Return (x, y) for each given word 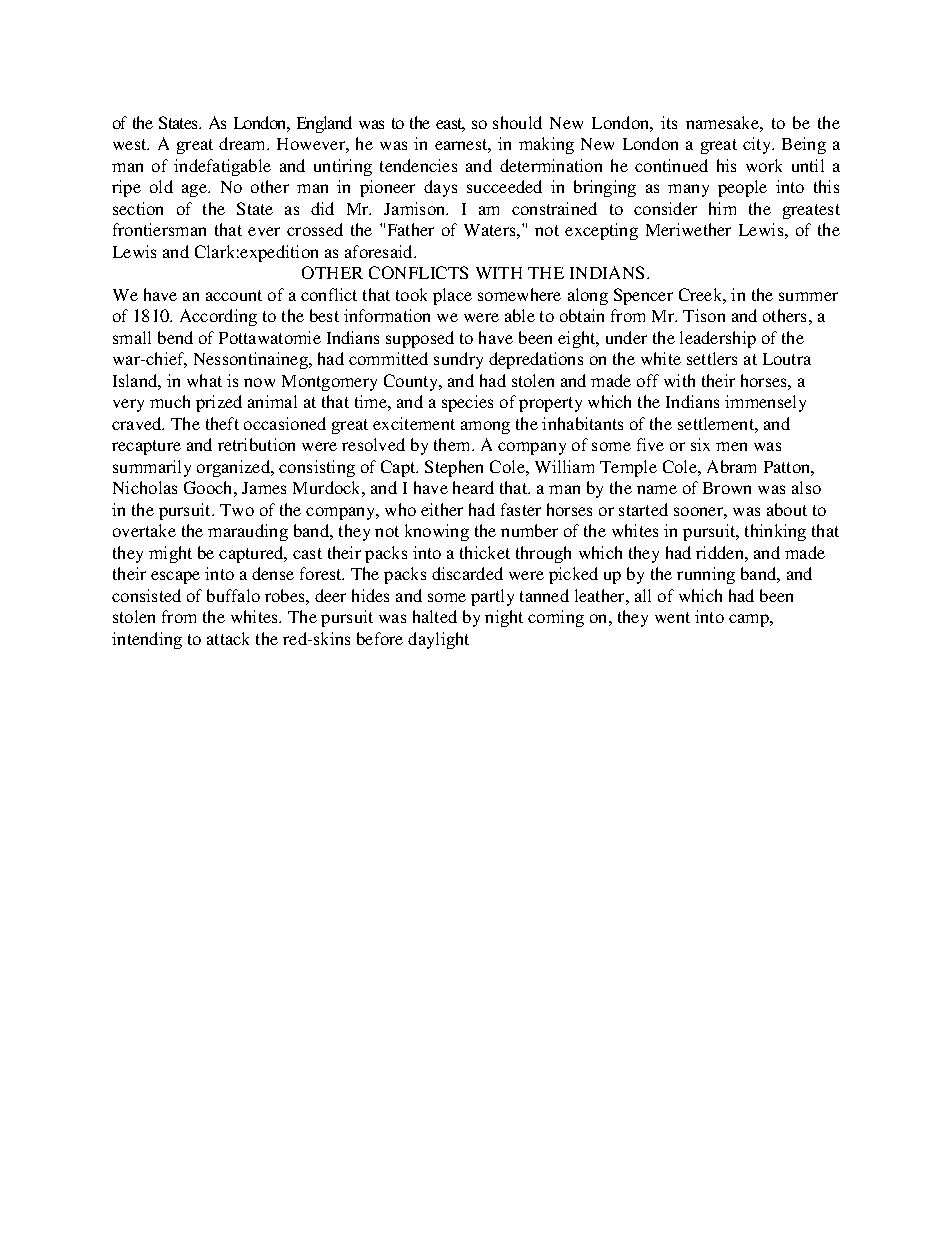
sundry (458, 360)
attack (228, 638)
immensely (765, 403)
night (504, 618)
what (204, 380)
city (758, 145)
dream (243, 143)
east (450, 125)
